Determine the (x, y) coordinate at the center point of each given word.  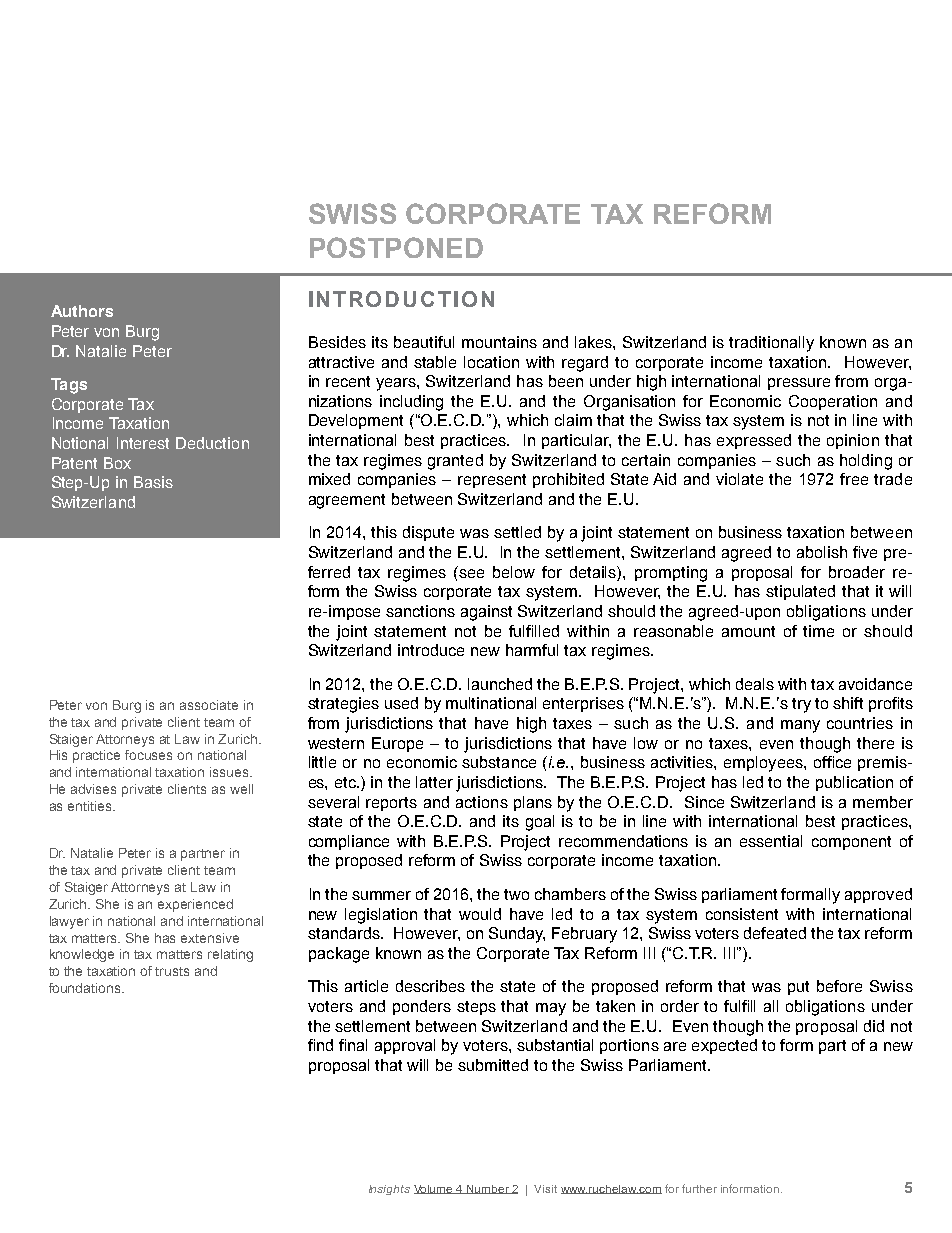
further (699, 1188)
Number (488, 1189)
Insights (389, 1190)
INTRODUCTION (401, 299)
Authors (82, 311)
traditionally (771, 344)
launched (500, 684)
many (800, 726)
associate (209, 705)
